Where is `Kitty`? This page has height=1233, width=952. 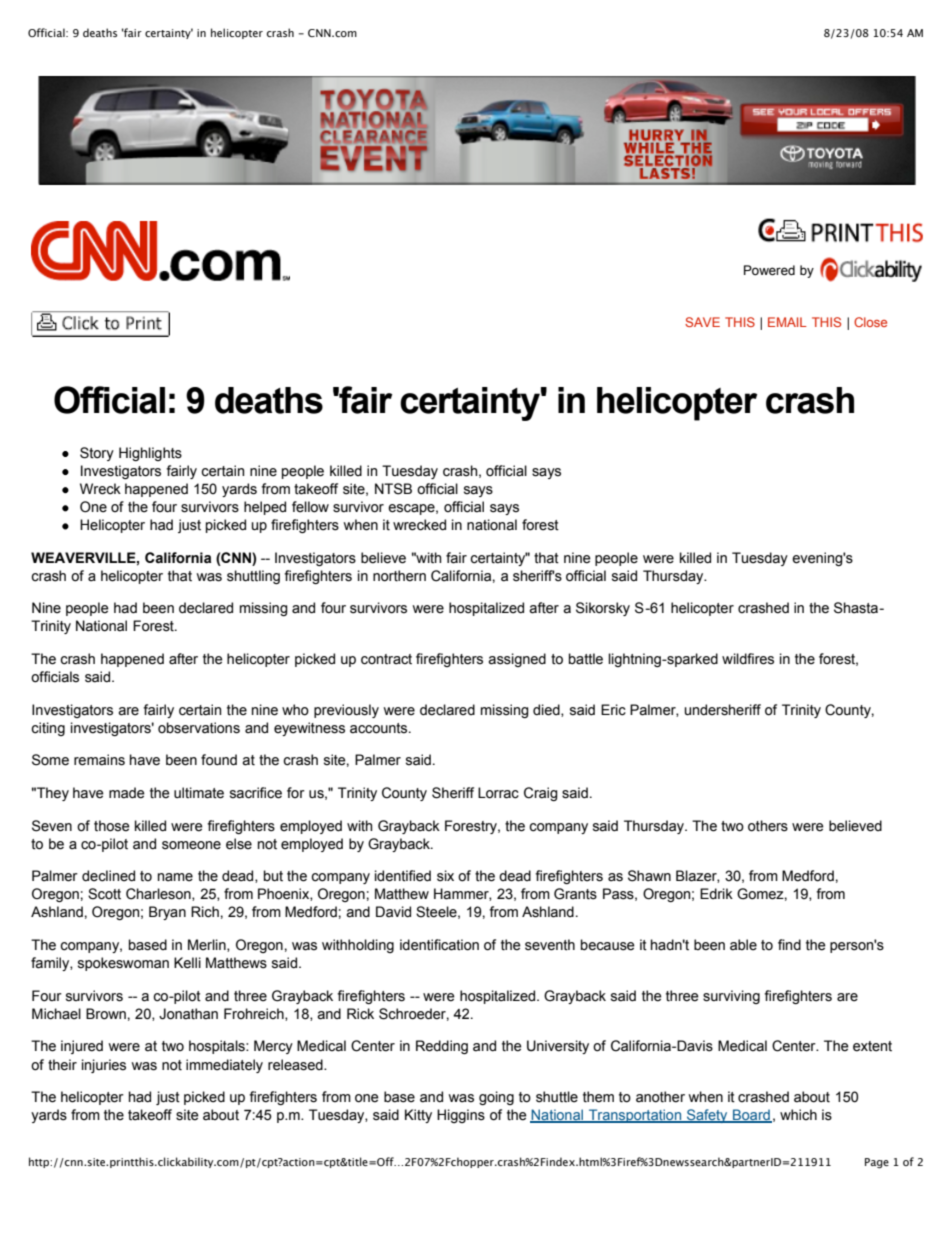
Kitty is located at coordinates (418, 1116).
